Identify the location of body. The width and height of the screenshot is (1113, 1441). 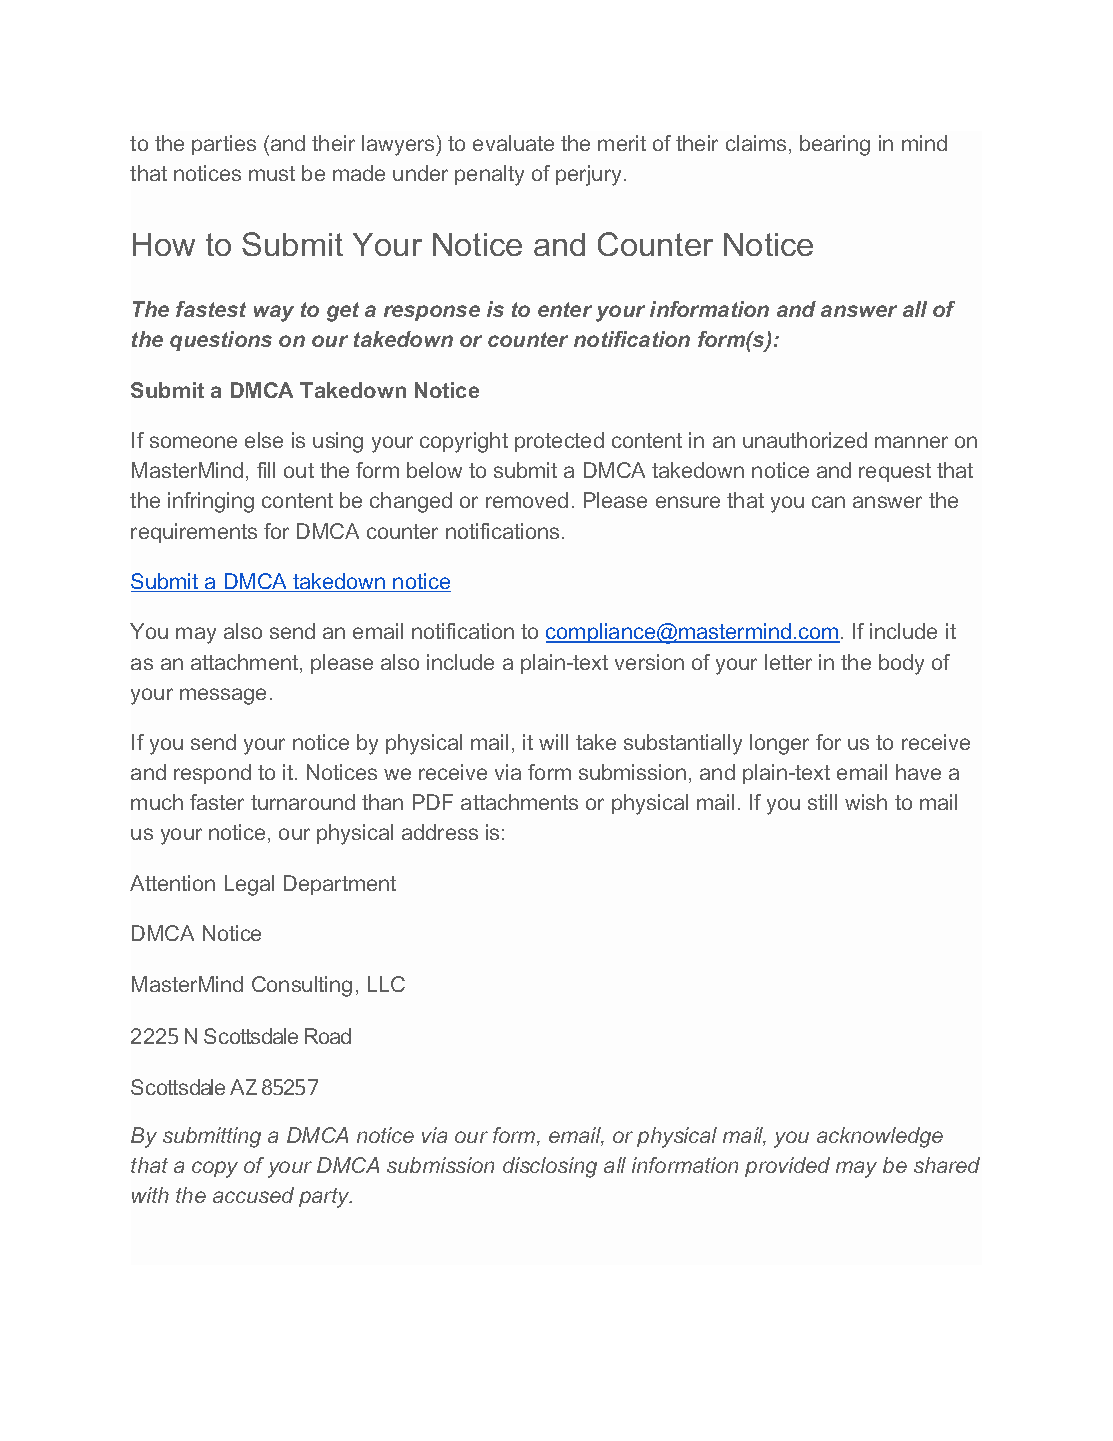
(901, 664).
